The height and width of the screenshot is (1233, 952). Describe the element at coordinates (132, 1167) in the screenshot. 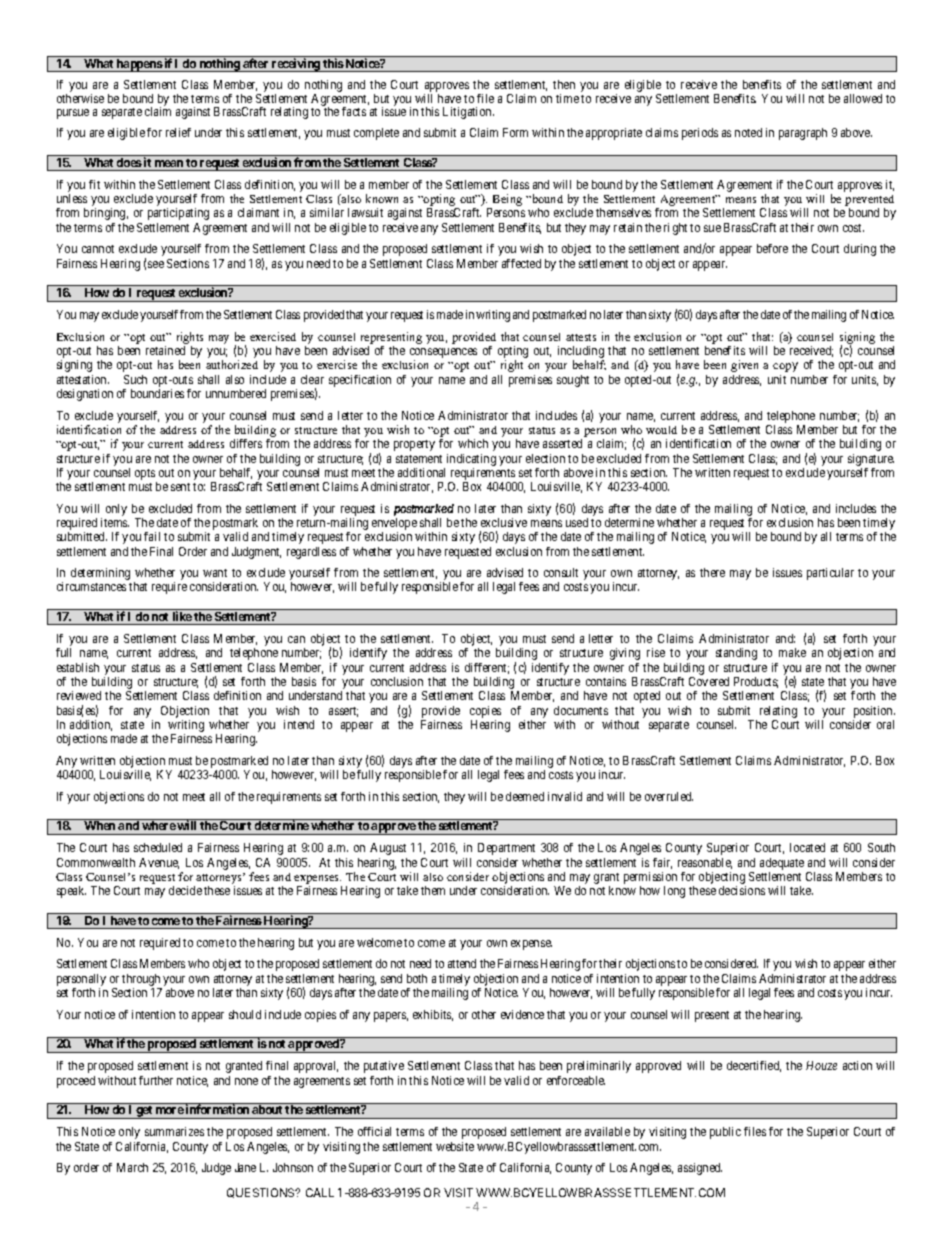

I see `March` at that location.
